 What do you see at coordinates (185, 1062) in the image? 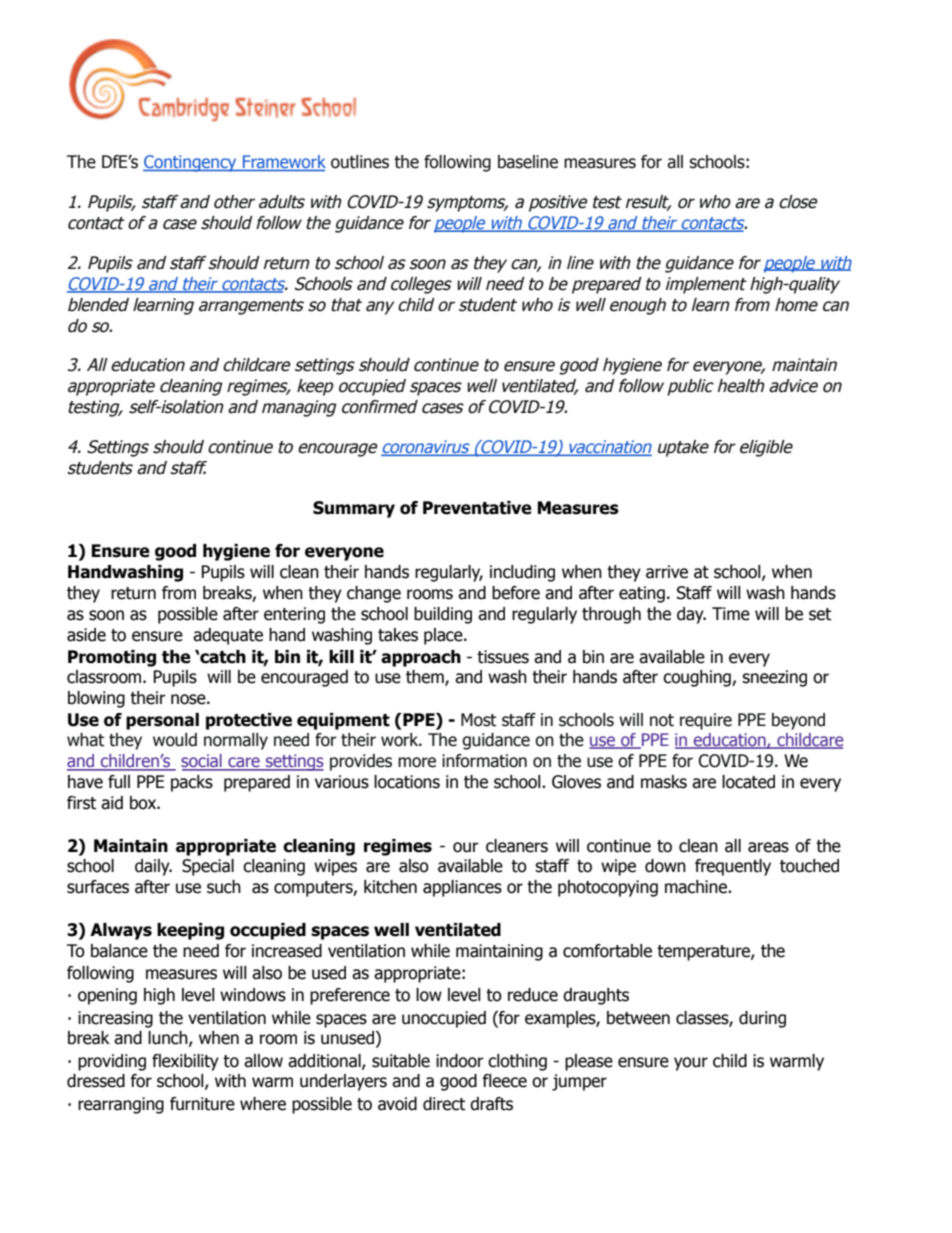
I see `flexibility` at bounding box center [185, 1062].
